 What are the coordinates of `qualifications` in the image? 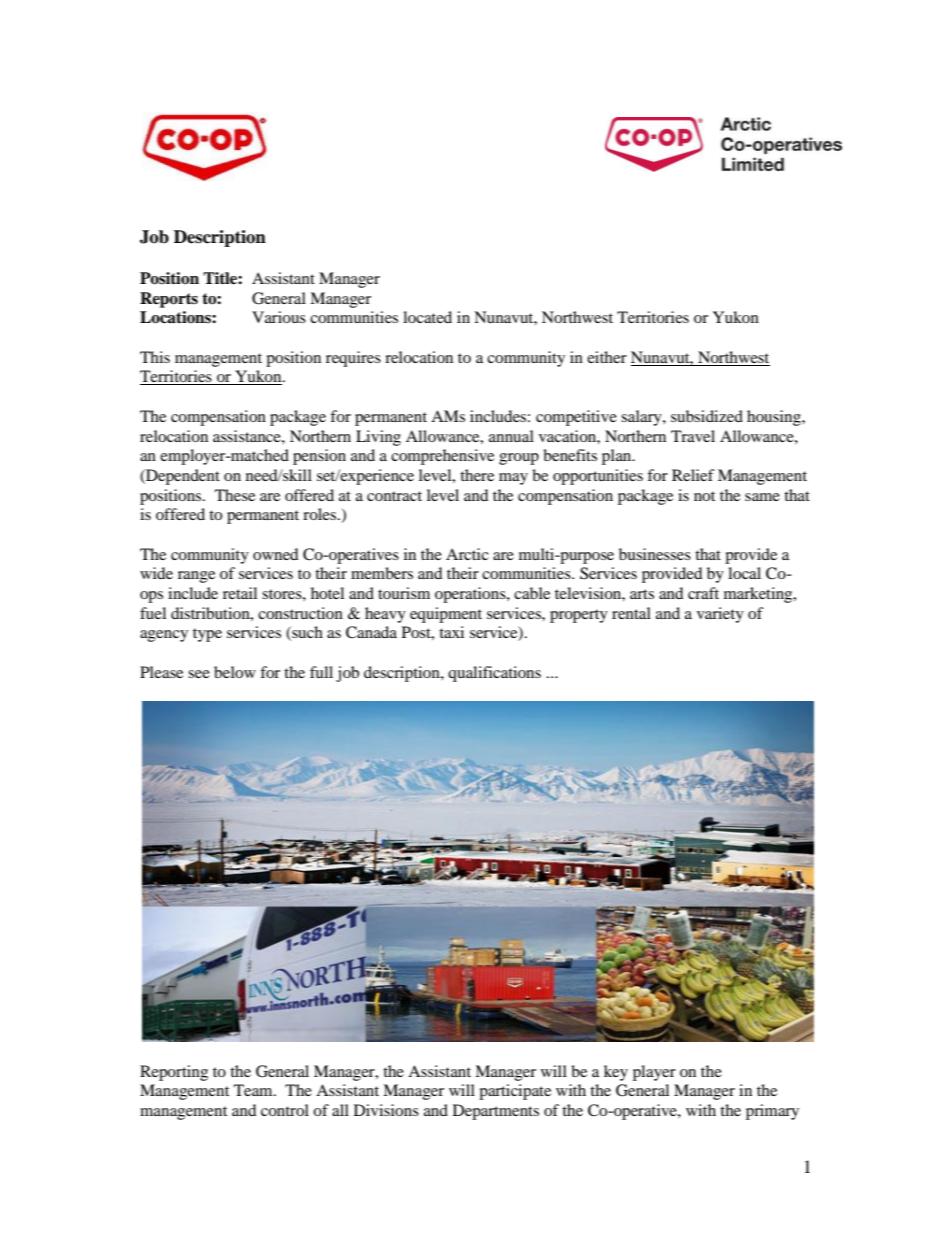 It's located at (494, 674).
